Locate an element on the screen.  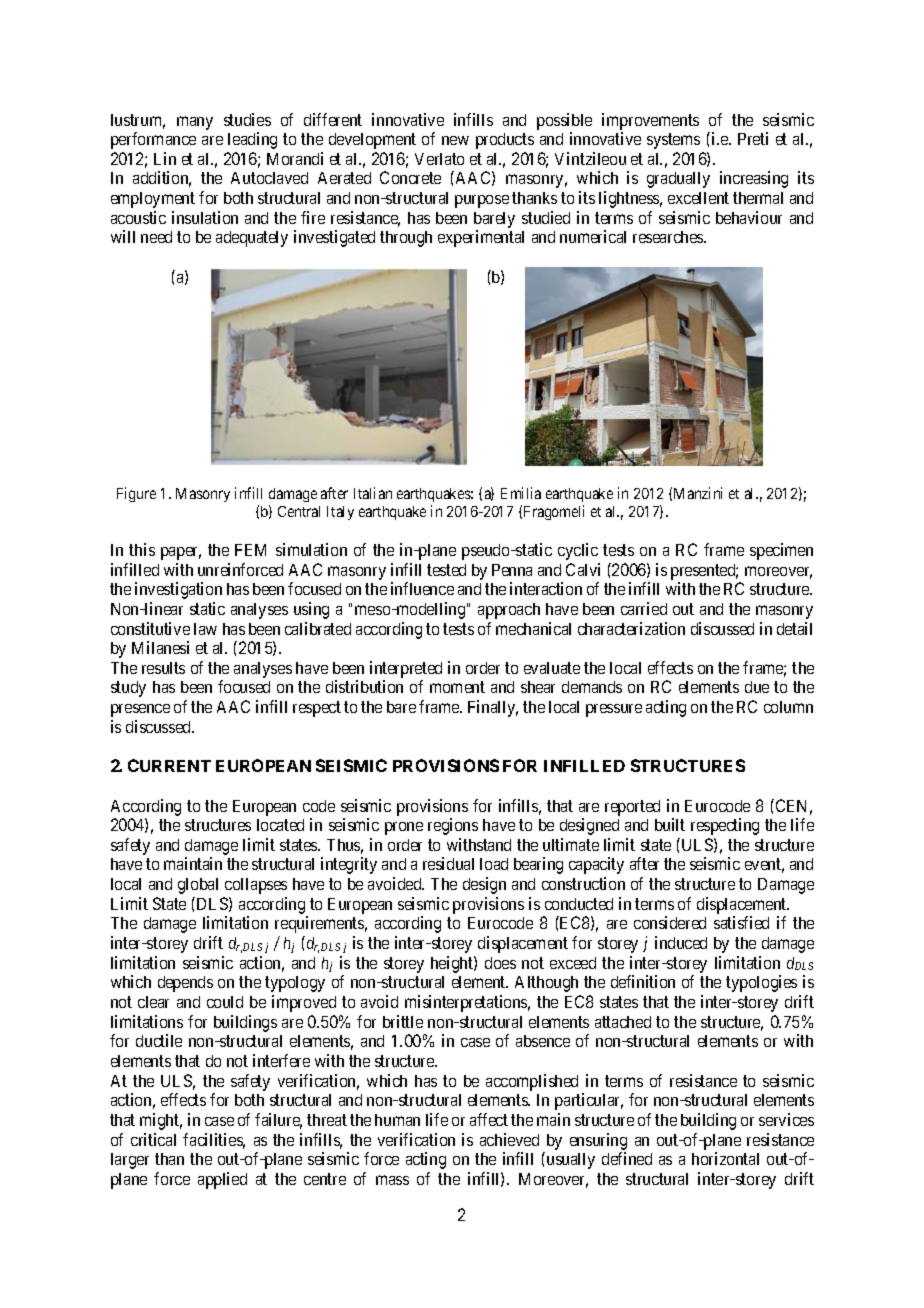
depends is located at coordinates (185, 984).
